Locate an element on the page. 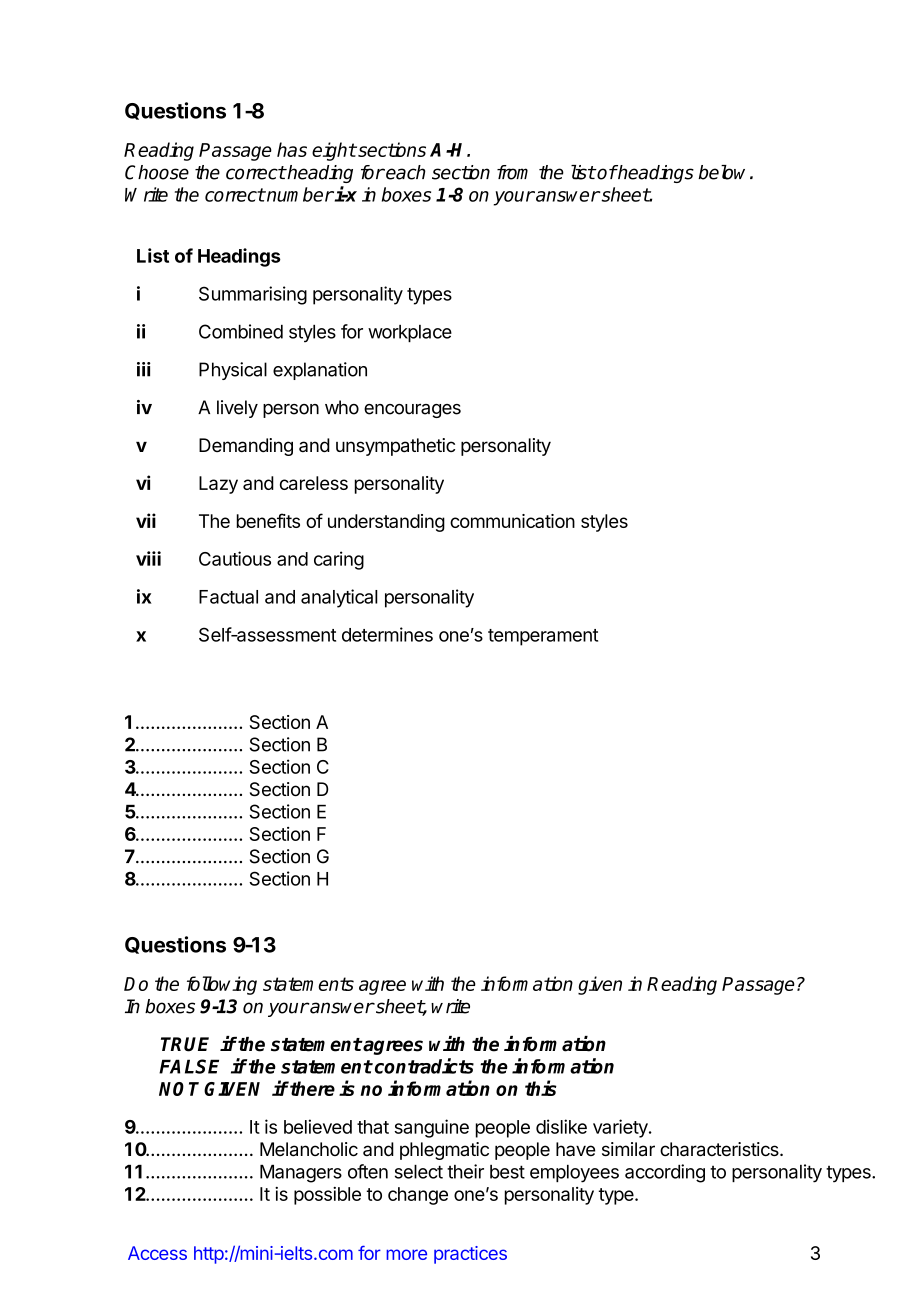 The height and width of the image is (1308, 924). determines is located at coordinates (387, 634).
